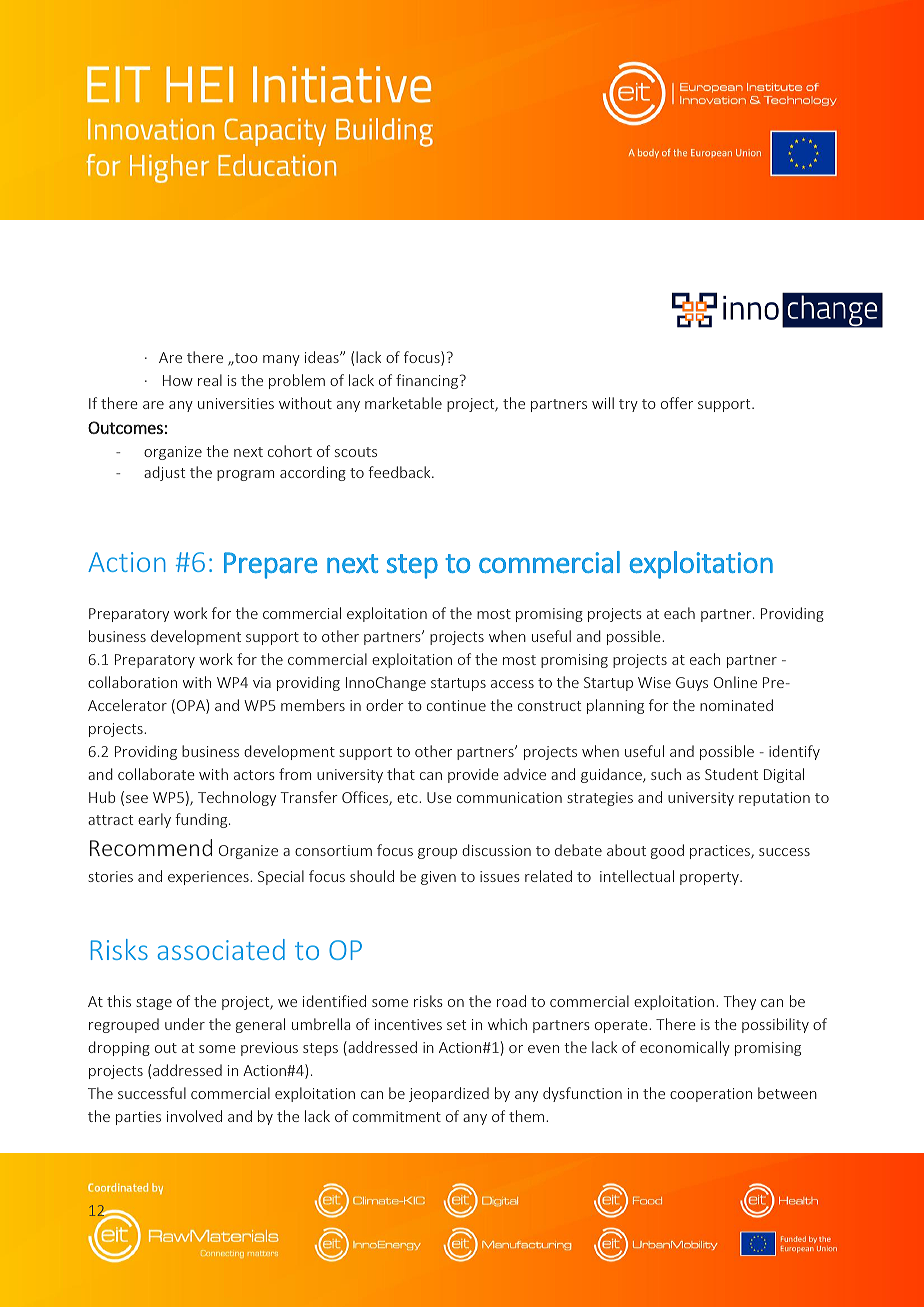 Image resolution: width=924 pixels, height=1308 pixels. I want to click on offer, so click(677, 403).
